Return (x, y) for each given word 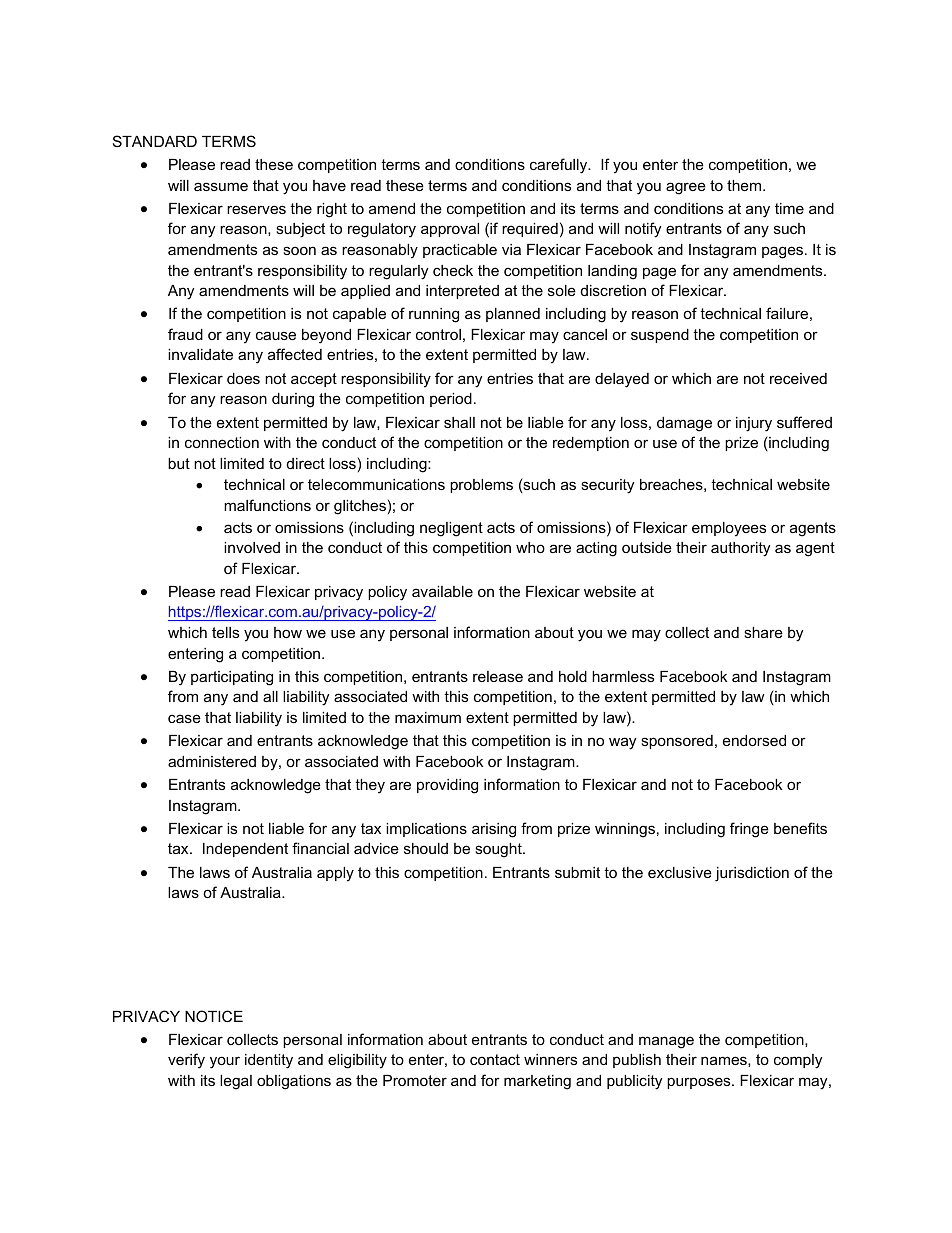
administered (212, 761)
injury (754, 424)
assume (221, 186)
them (745, 185)
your (225, 1062)
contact (495, 1059)
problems (481, 486)
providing (447, 786)
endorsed (754, 740)
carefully (560, 166)
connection (222, 442)
